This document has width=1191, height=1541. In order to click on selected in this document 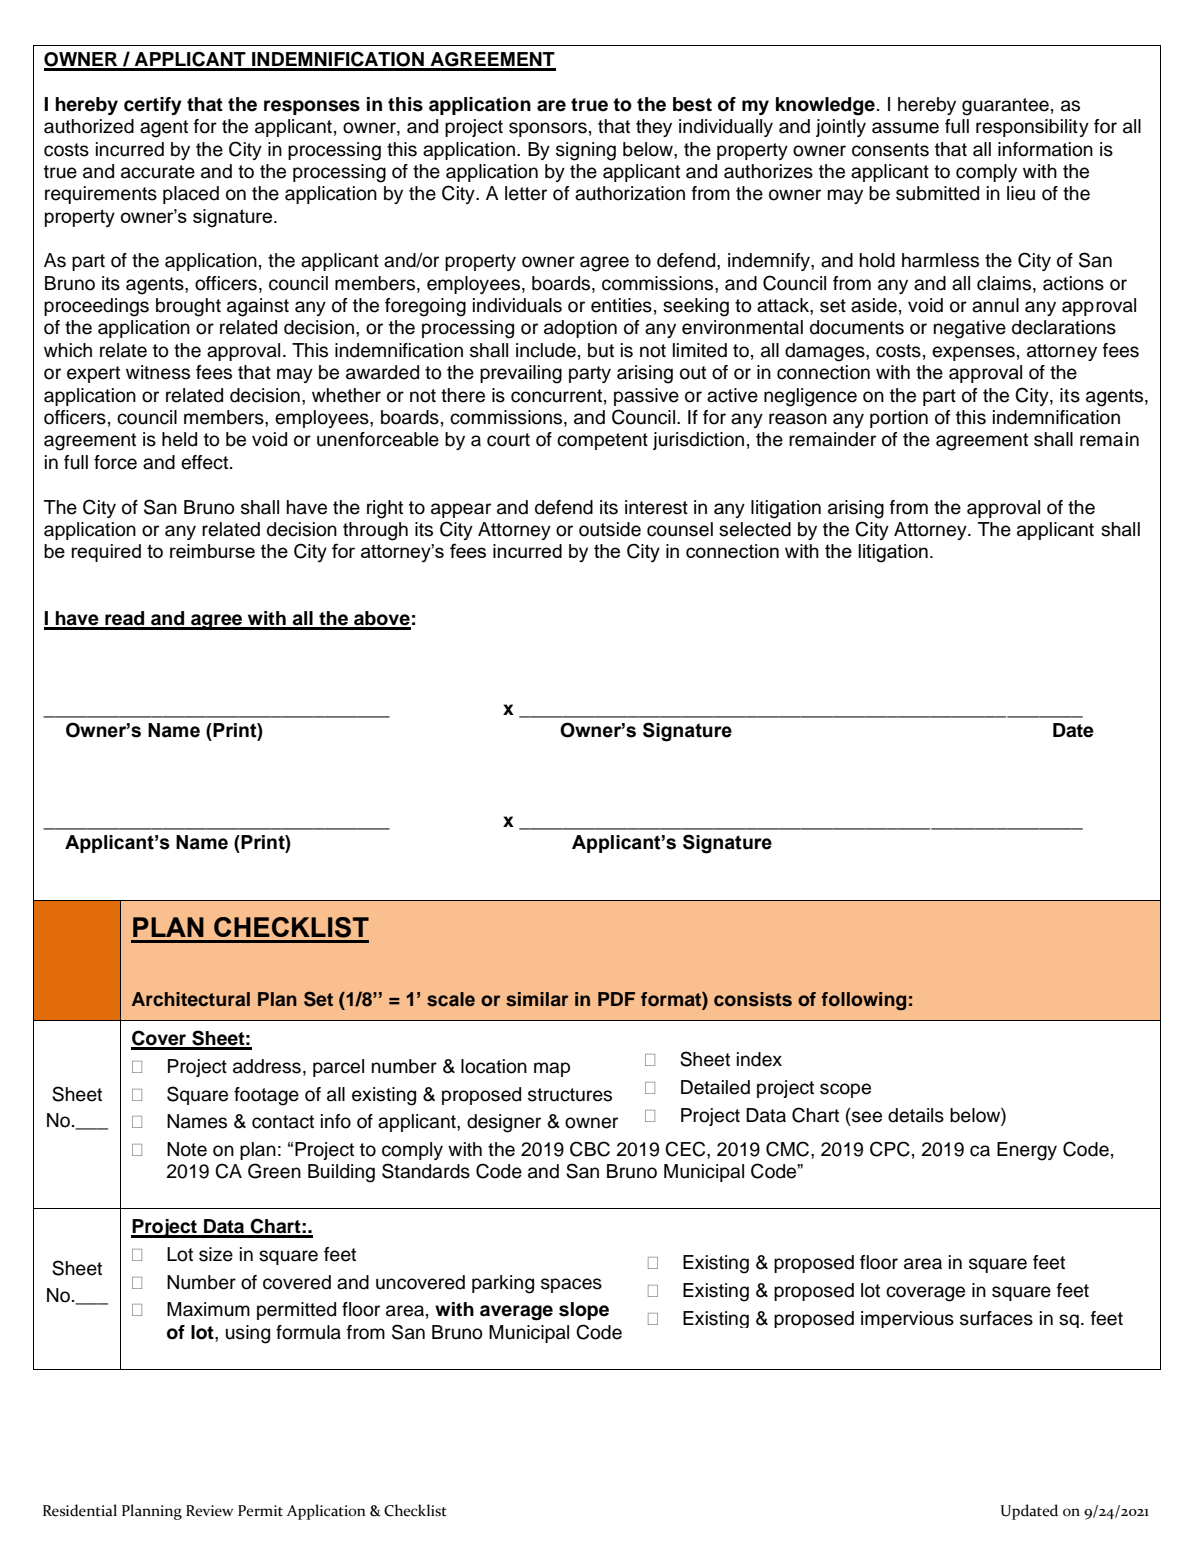, I will do `click(755, 529)`.
